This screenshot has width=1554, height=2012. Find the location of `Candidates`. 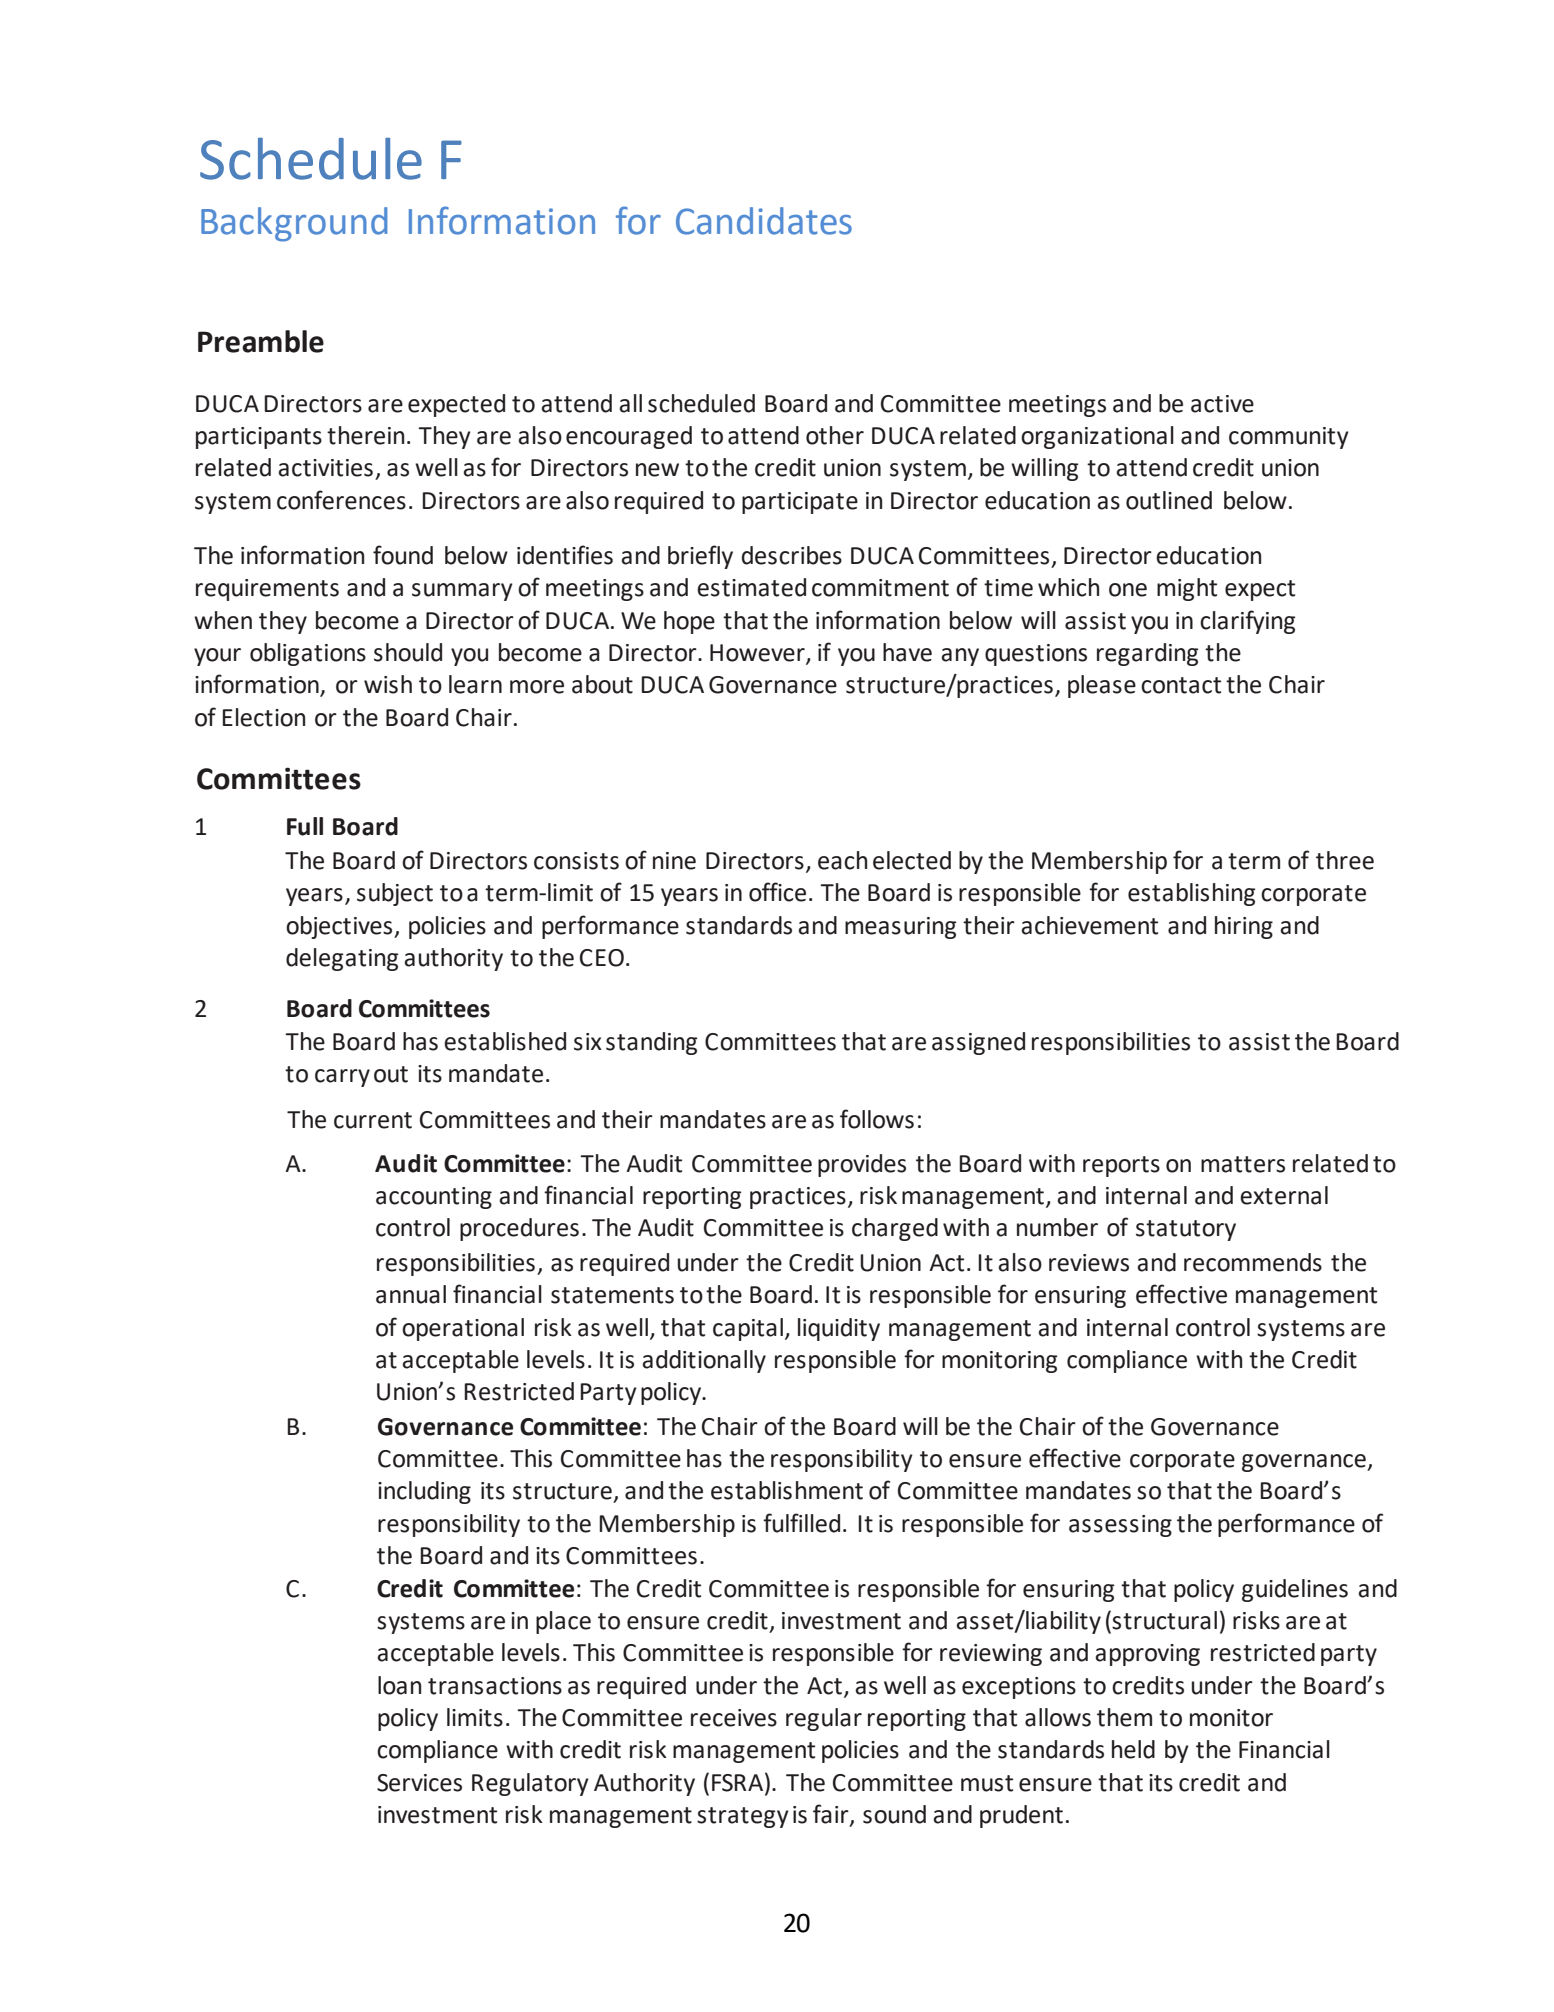

Candidates is located at coordinates (764, 221).
